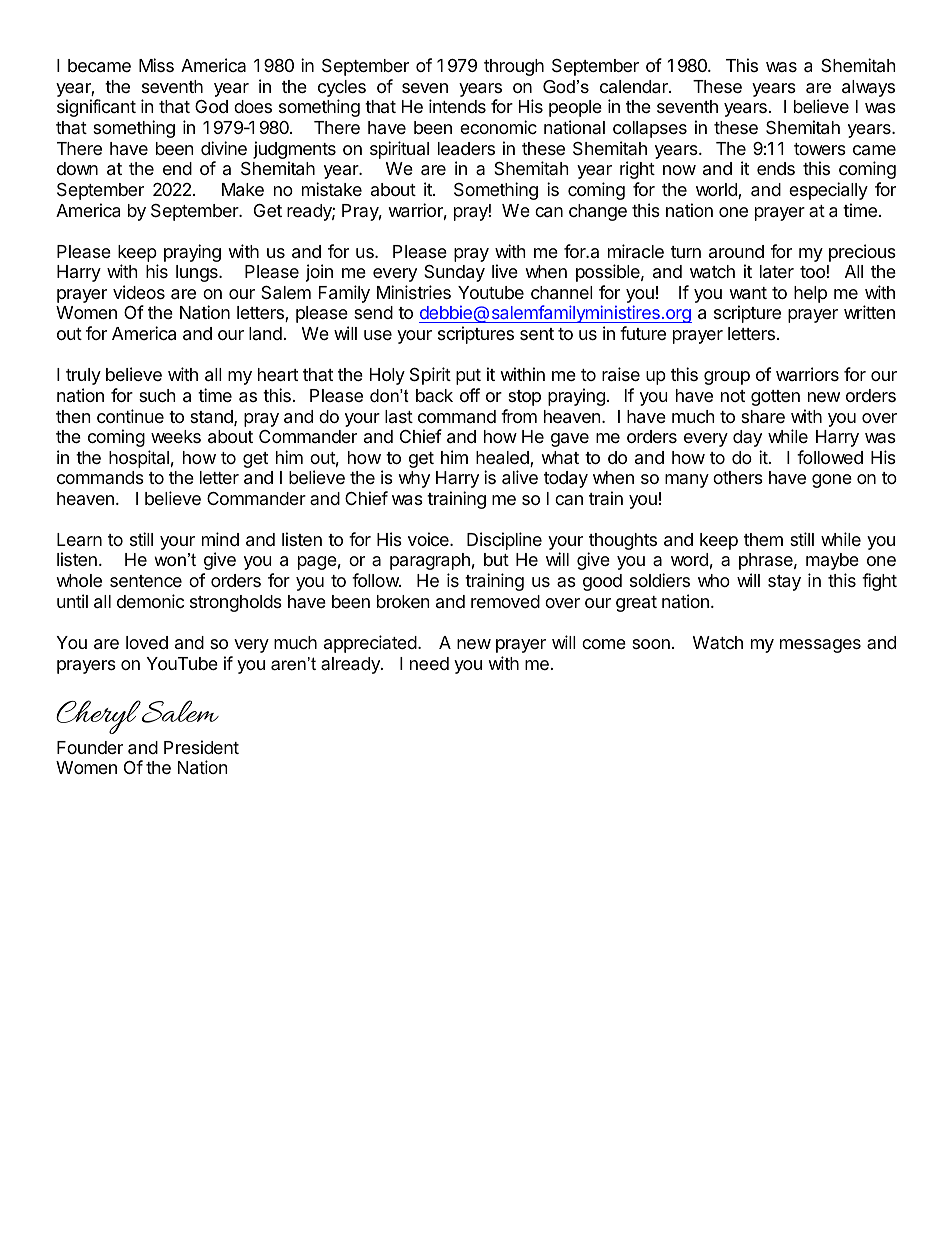 The width and height of the document is (952, 1233). I want to click on President, so click(201, 747).
